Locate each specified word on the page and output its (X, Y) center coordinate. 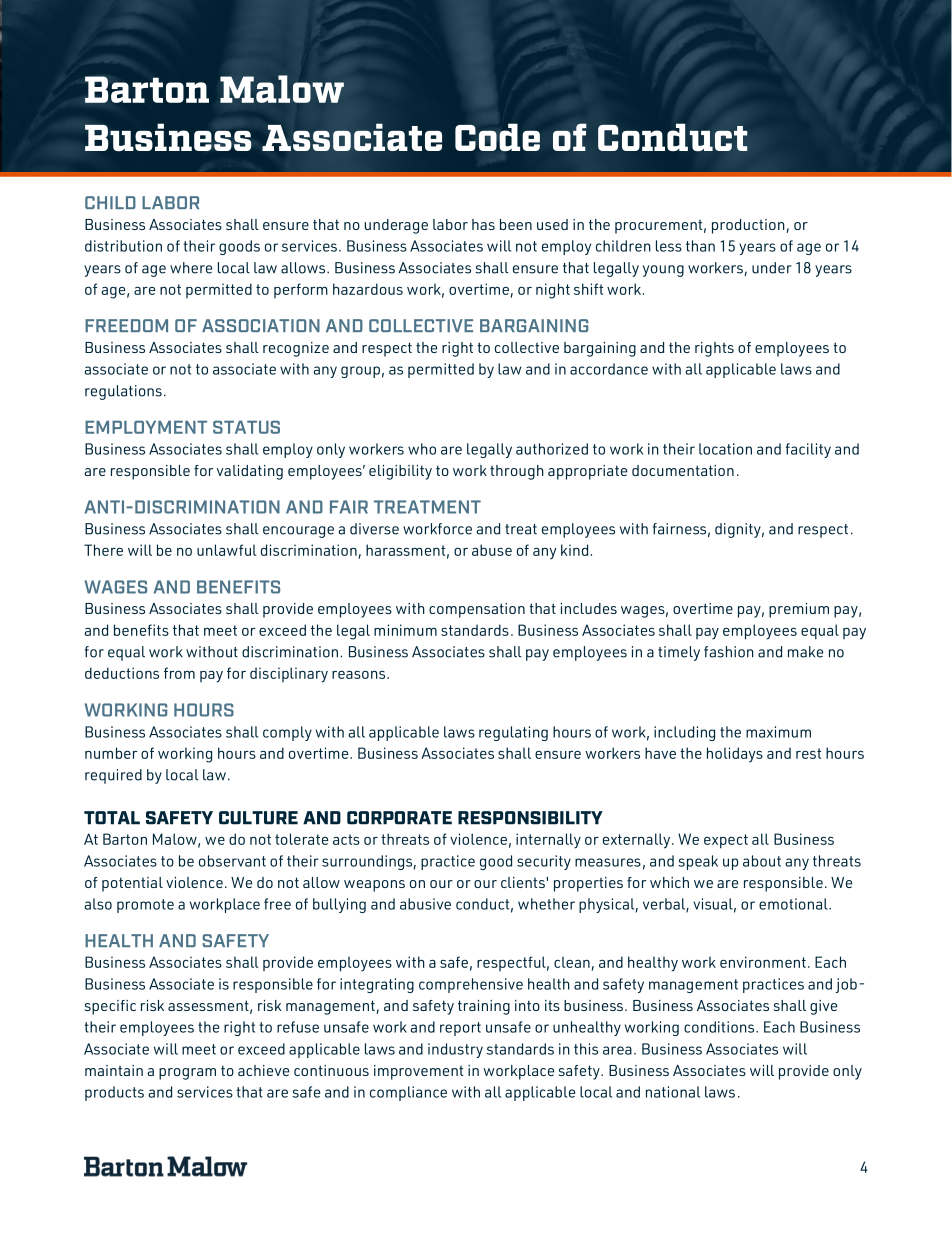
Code (497, 137)
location (725, 449)
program (187, 1074)
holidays (735, 755)
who (422, 449)
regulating (513, 733)
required (113, 776)
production (749, 226)
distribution (123, 246)
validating (250, 472)
